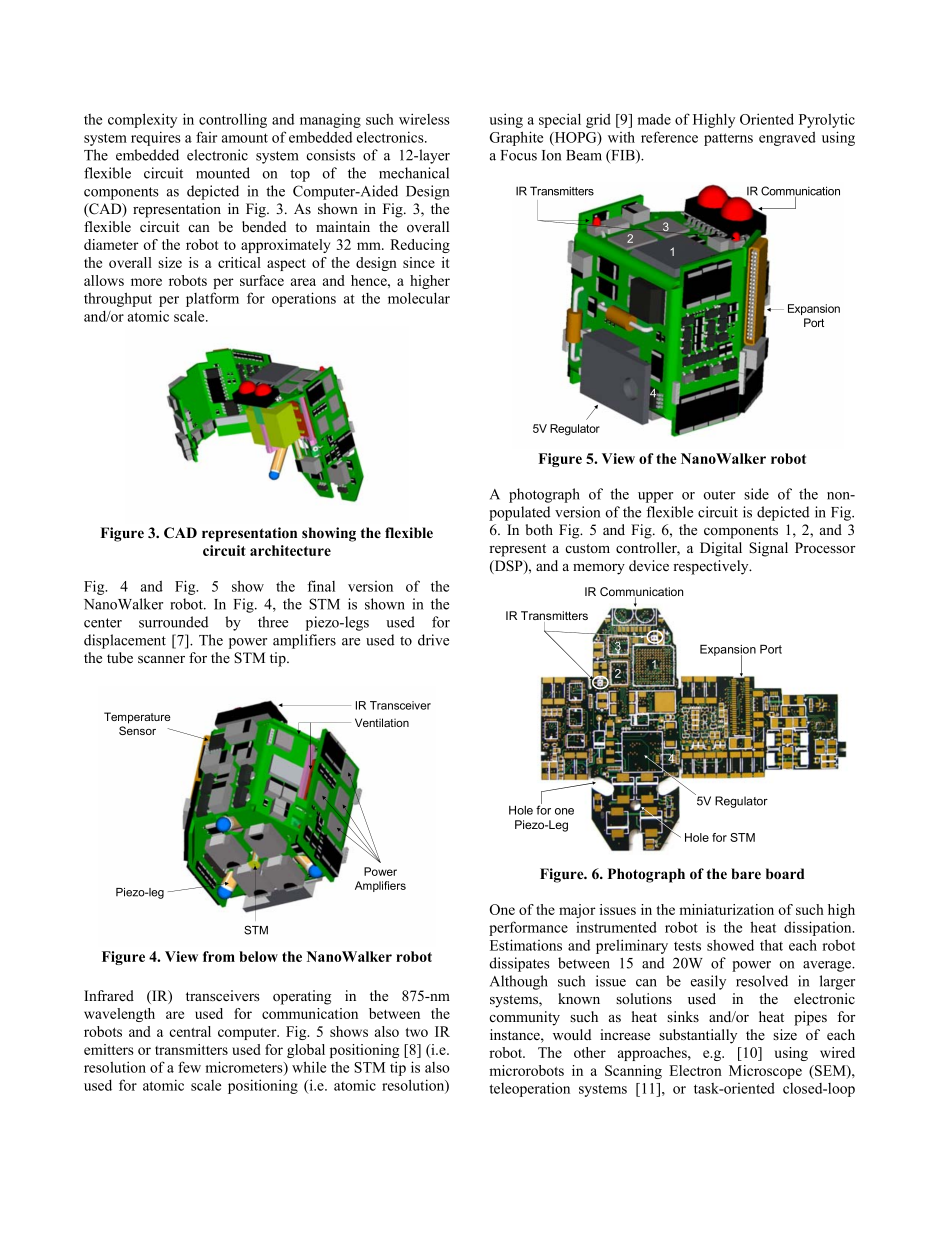  Describe the element at coordinates (419, 298) in the screenshot. I see `molecular` at that location.
